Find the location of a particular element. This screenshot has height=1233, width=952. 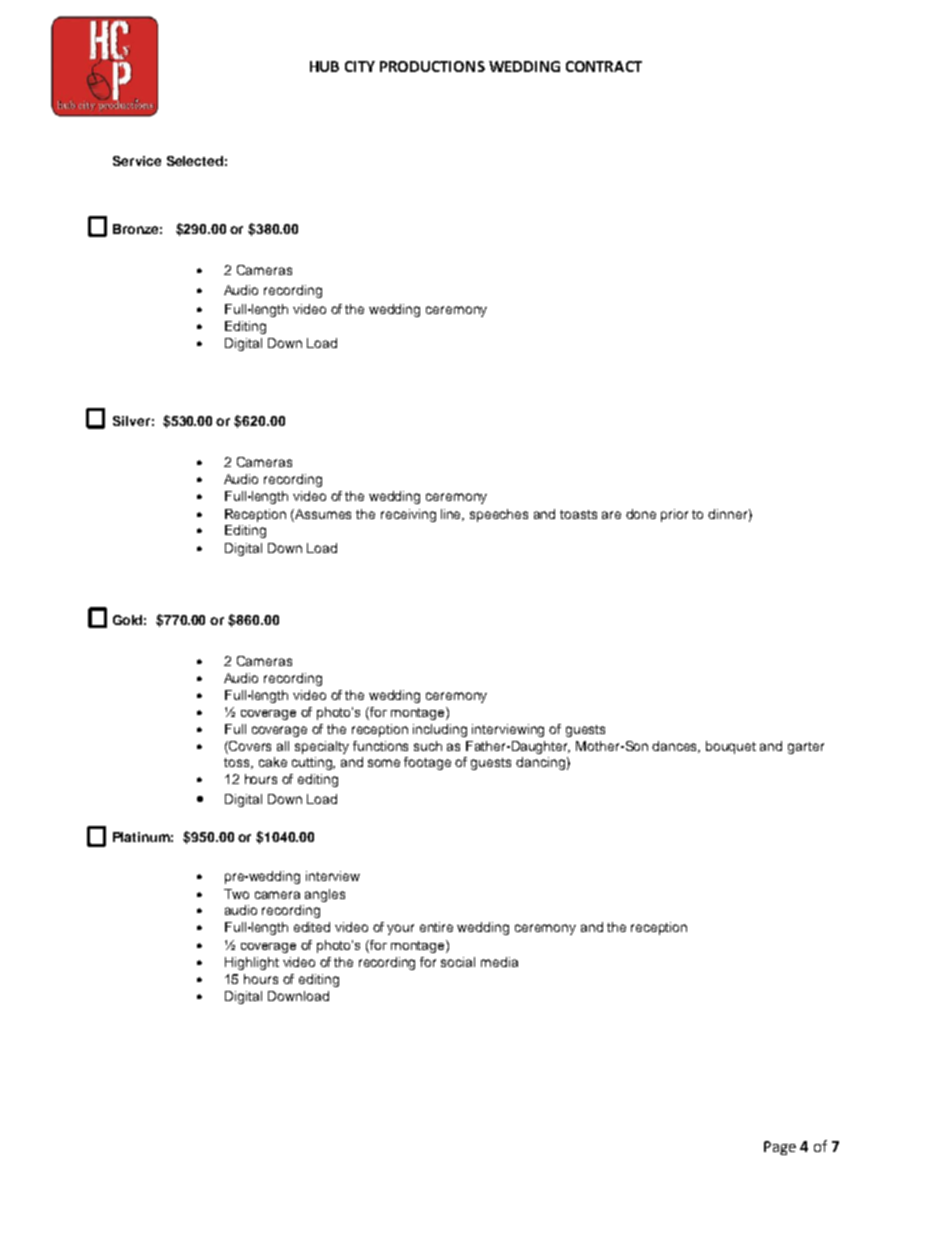

bouquet is located at coordinates (731, 747).
